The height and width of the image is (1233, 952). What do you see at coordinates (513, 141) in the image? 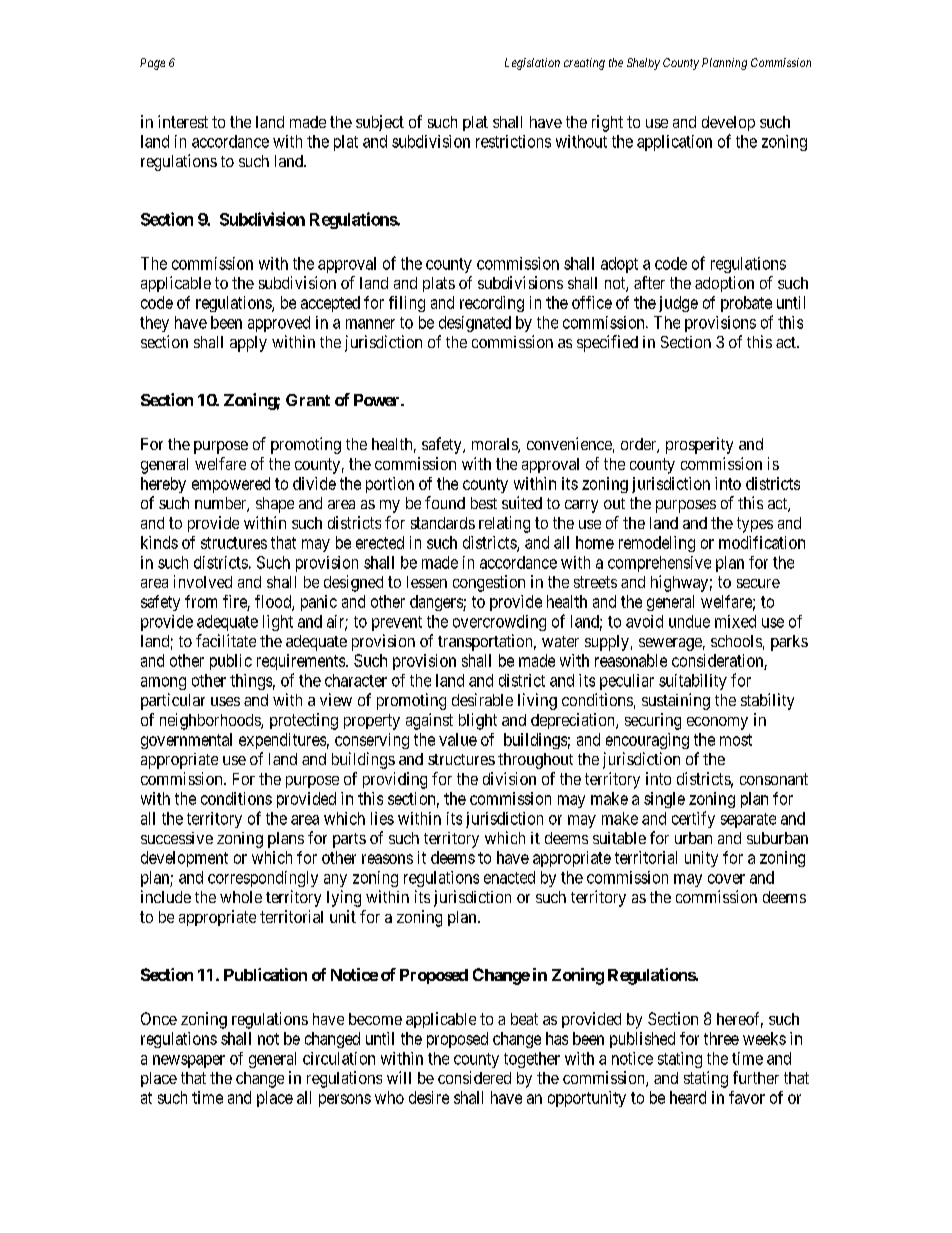
I see `restrictions` at bounding box center [513, 141].
